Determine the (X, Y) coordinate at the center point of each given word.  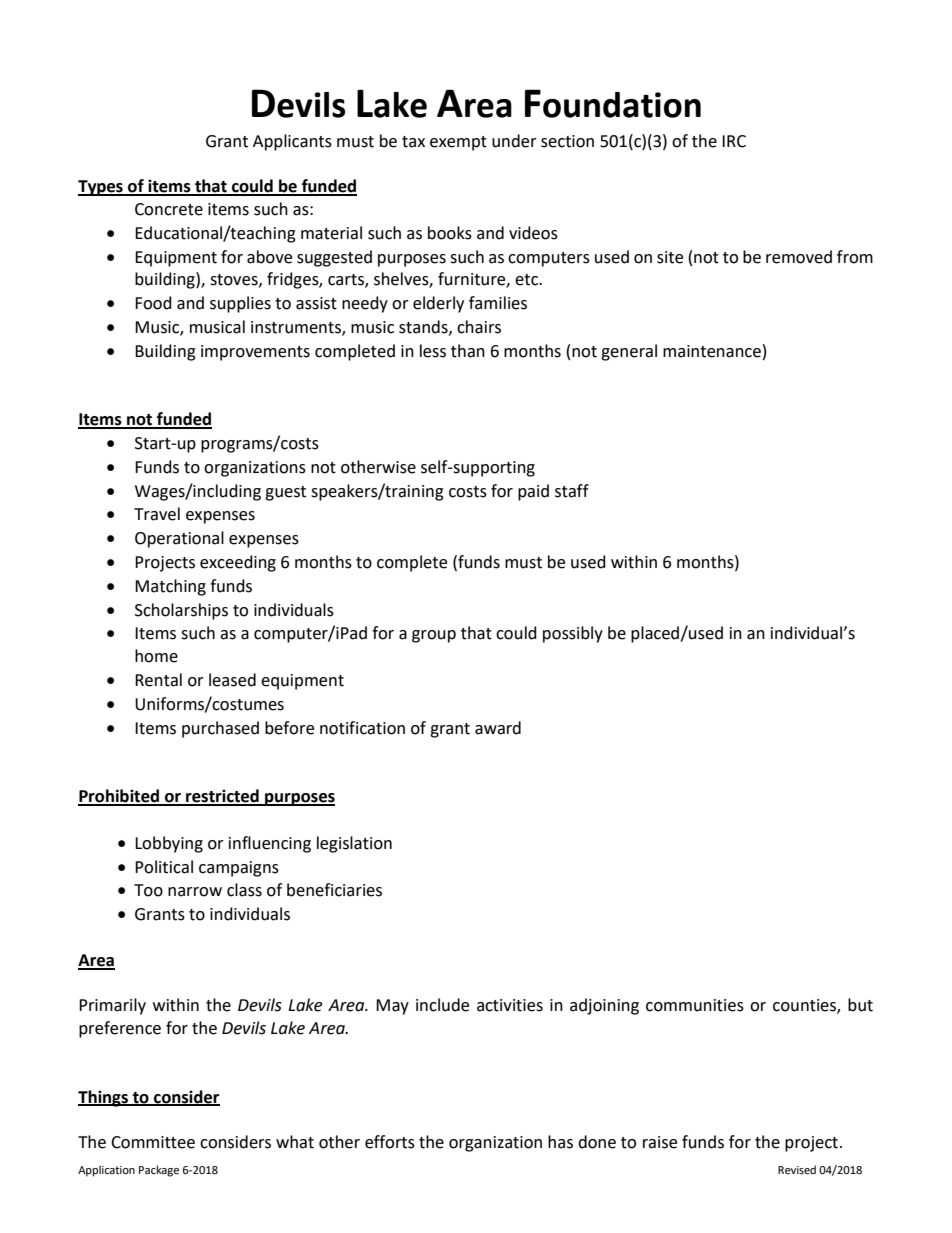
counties (805, 1006)
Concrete (169, 209)
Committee (153, 1142)
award (498, 728)
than (468, 351)
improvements (255, 353)
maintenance (712, 351)
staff (572, 491)
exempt (458, 143)
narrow (195, 892)
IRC (734, 141)
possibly (573, 634)
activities (510, 1005)
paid (533, 492)
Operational (179, 539)
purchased (220, 729)
